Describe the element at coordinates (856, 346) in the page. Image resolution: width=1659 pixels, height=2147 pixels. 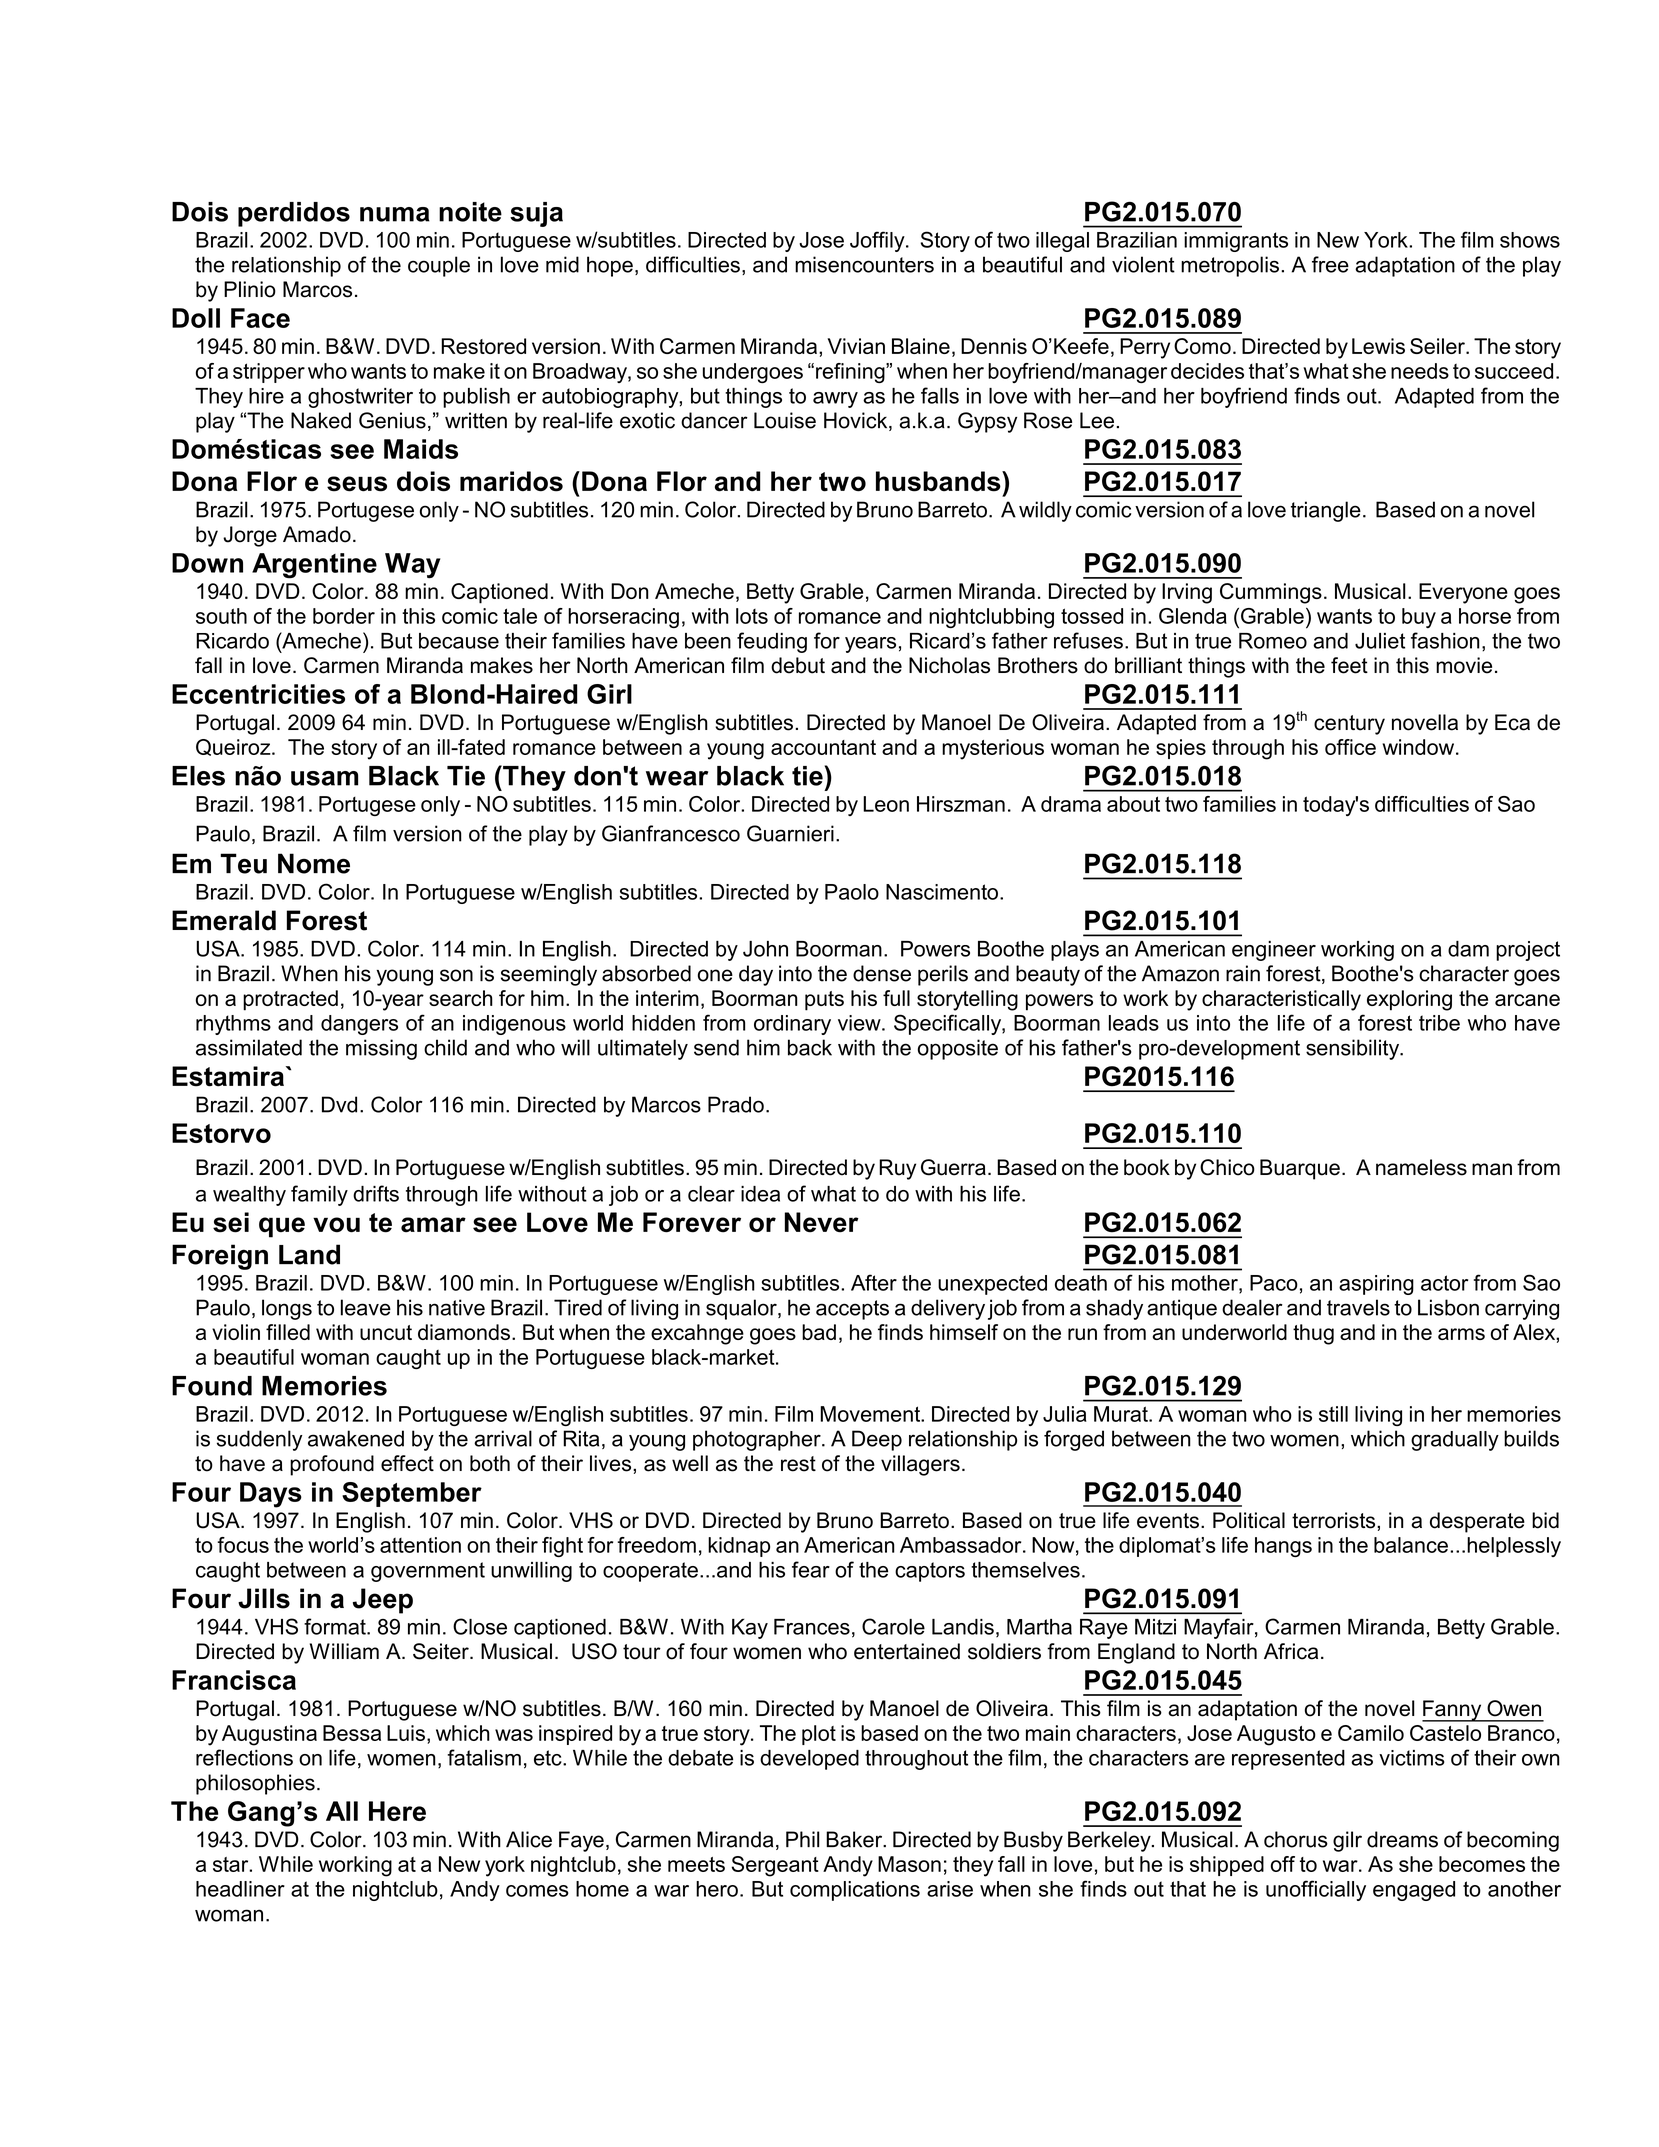
I see `Vivian` at that location.
